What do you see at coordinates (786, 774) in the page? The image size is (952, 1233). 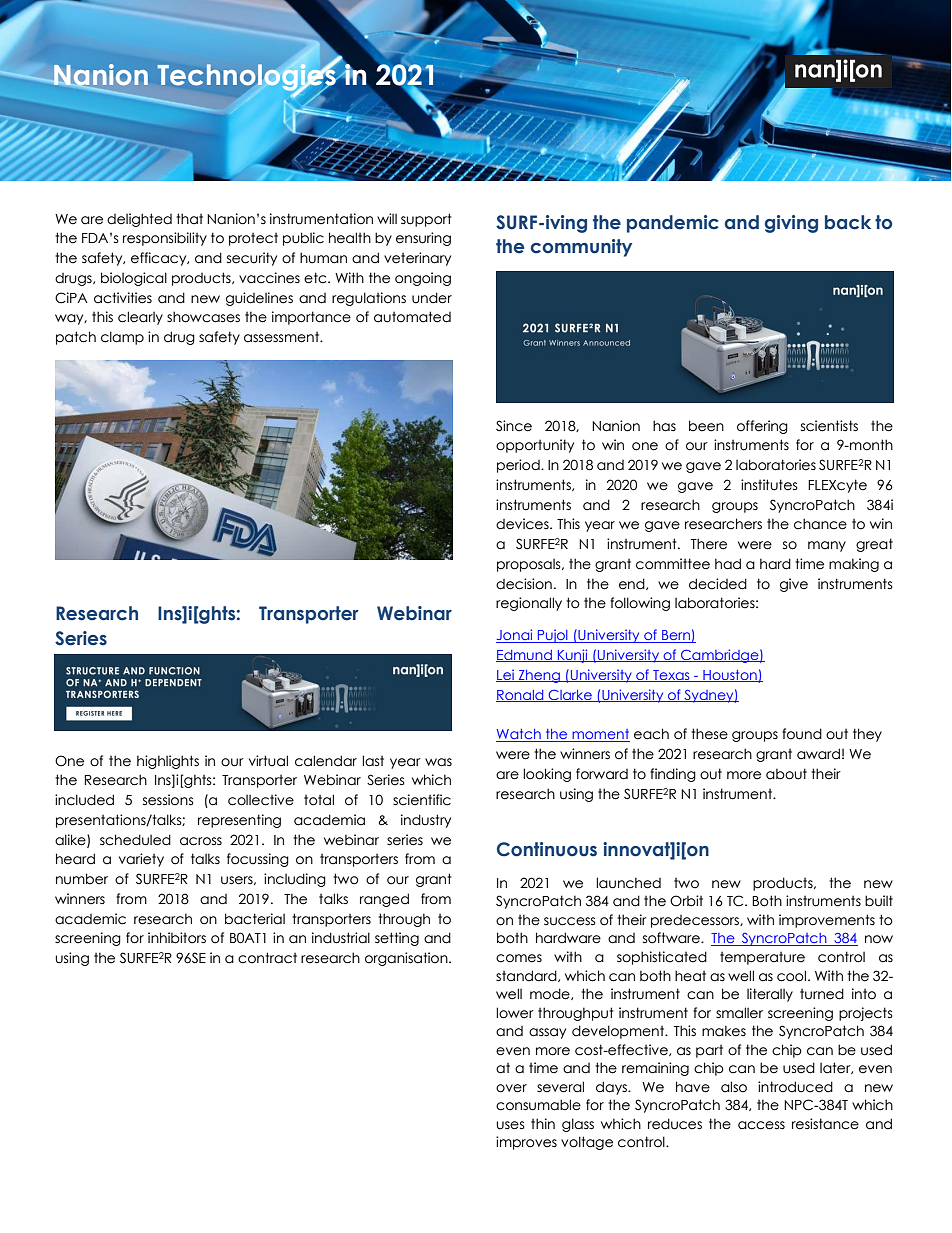 I see `about` at bounding box center [786, 774].
